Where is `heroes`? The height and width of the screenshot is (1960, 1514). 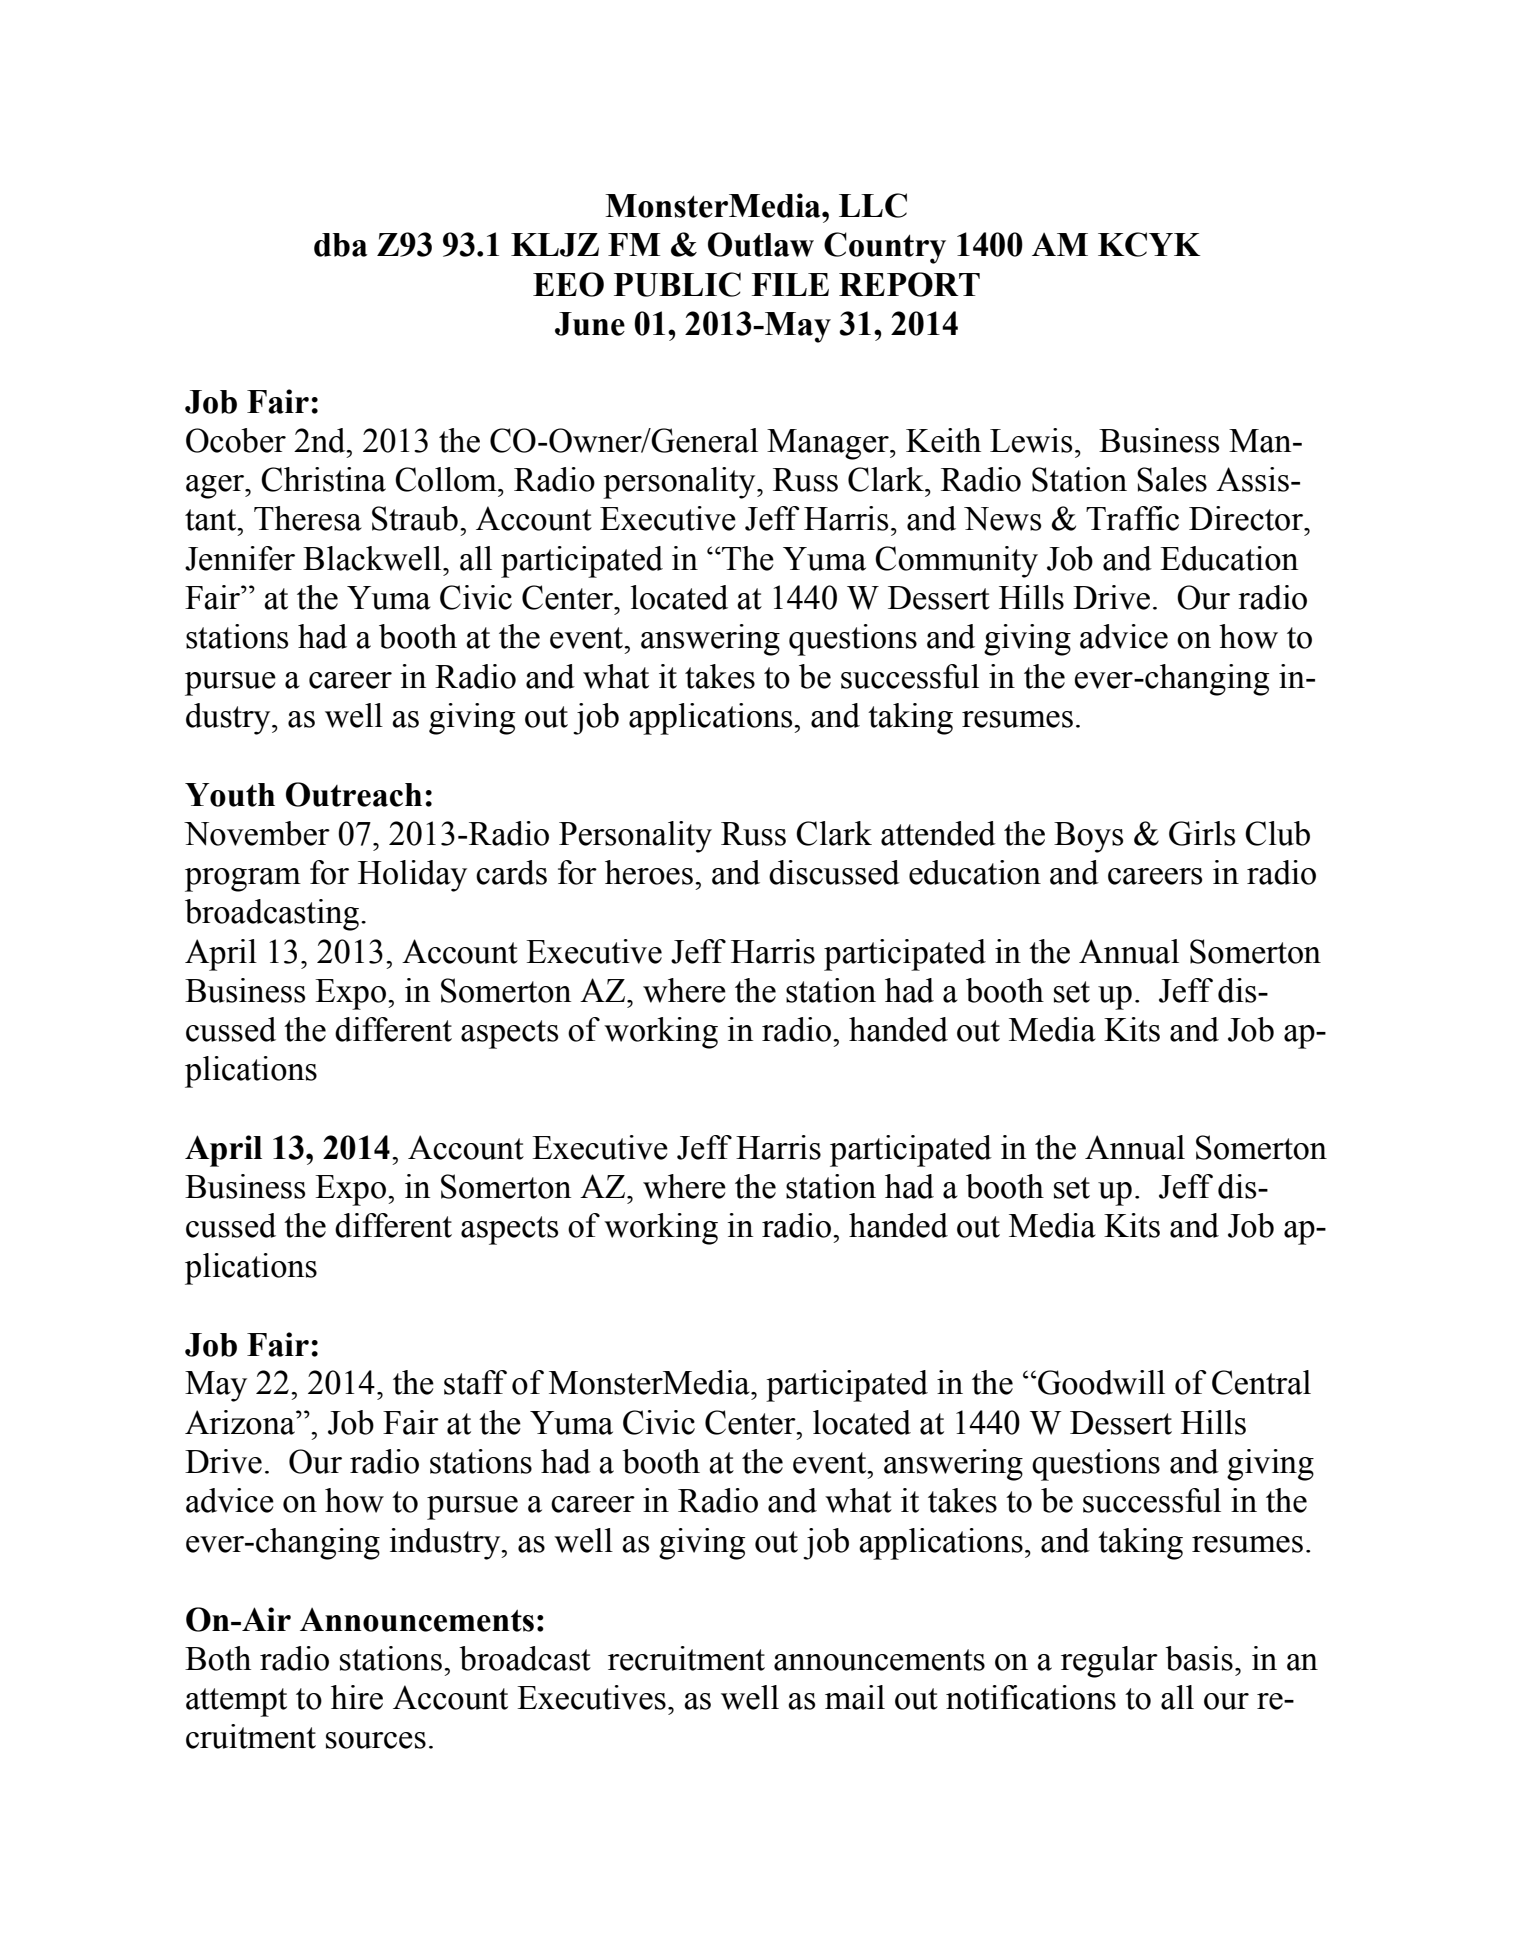 heroes is located at coordinates (649, 872).
